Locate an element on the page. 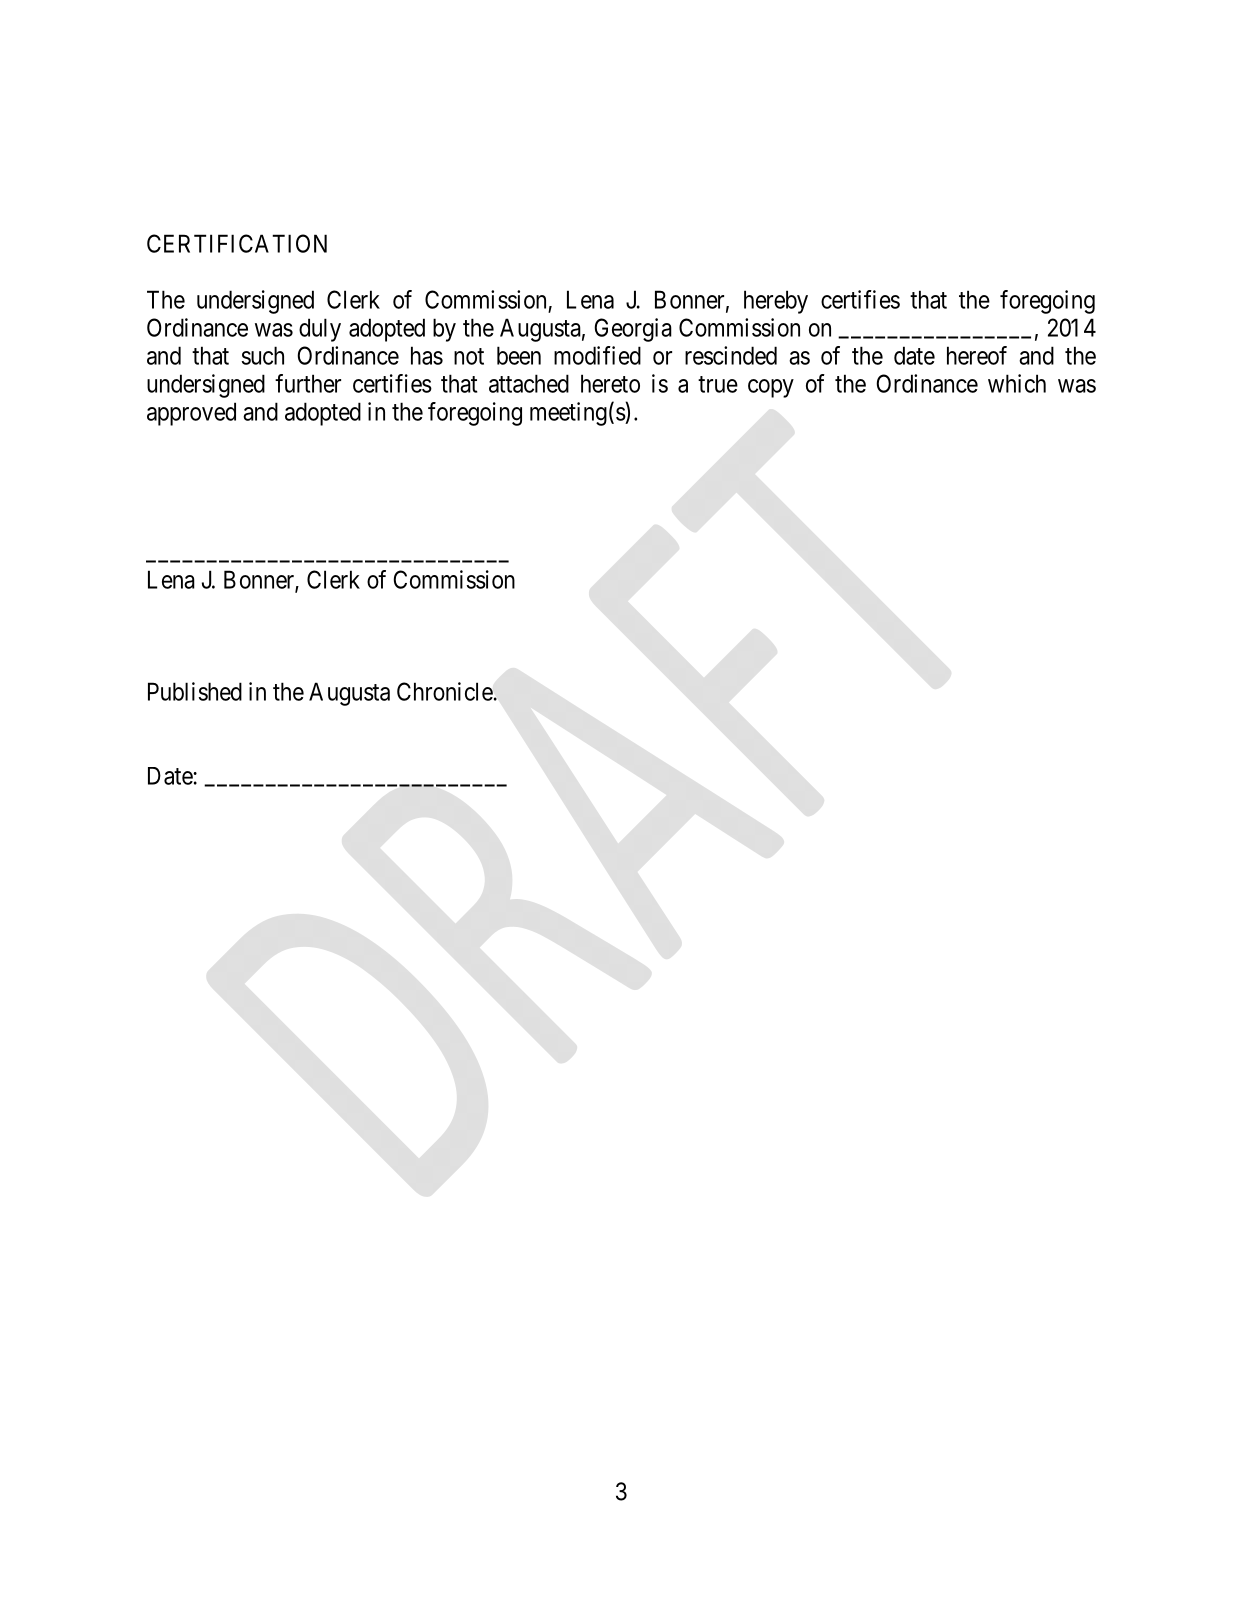 This page has height=1607, width=1241. copy is located at coordinates (771, 388).
